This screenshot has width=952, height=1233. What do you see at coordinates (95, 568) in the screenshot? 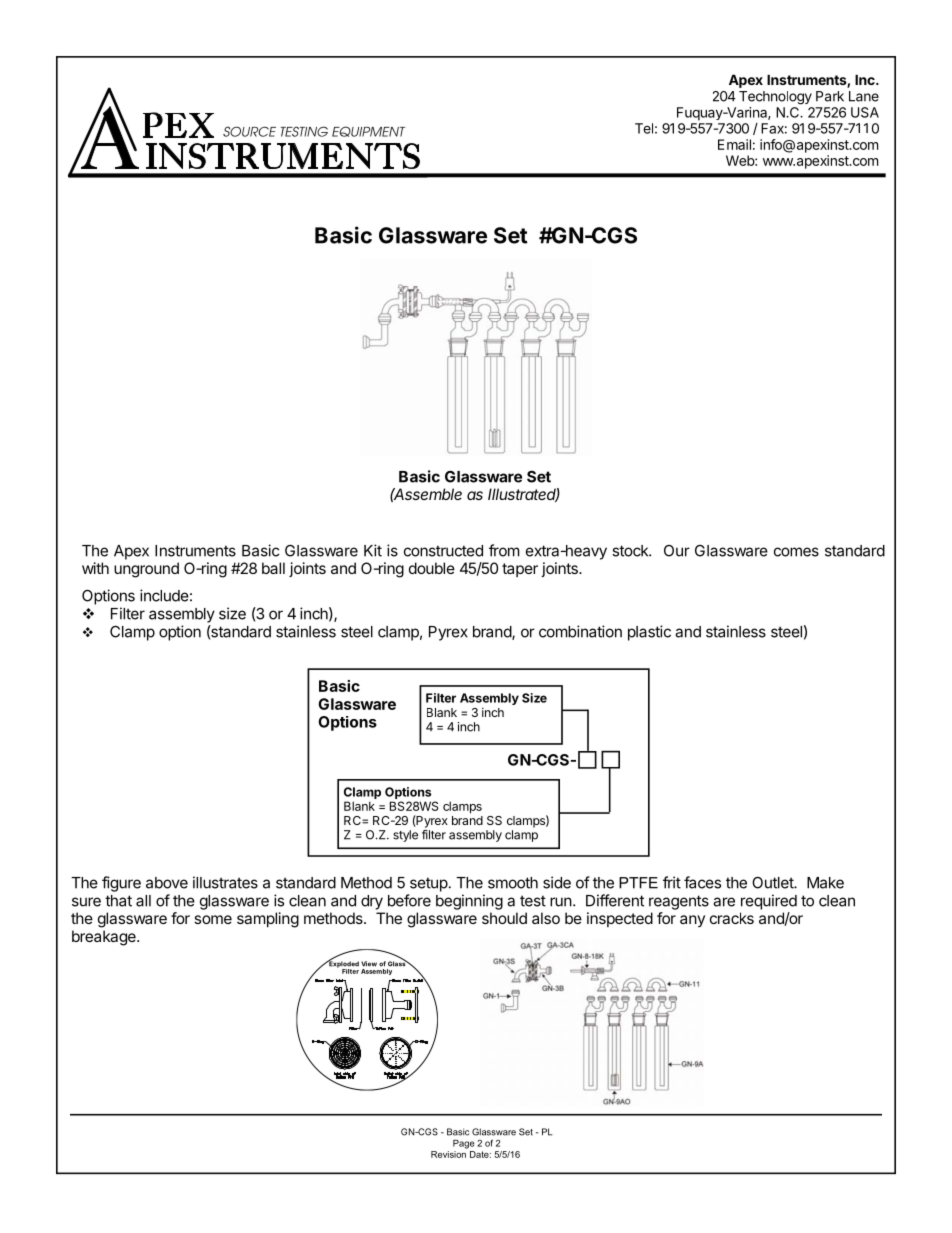
I see `with` at bounding box center [95, 568].
